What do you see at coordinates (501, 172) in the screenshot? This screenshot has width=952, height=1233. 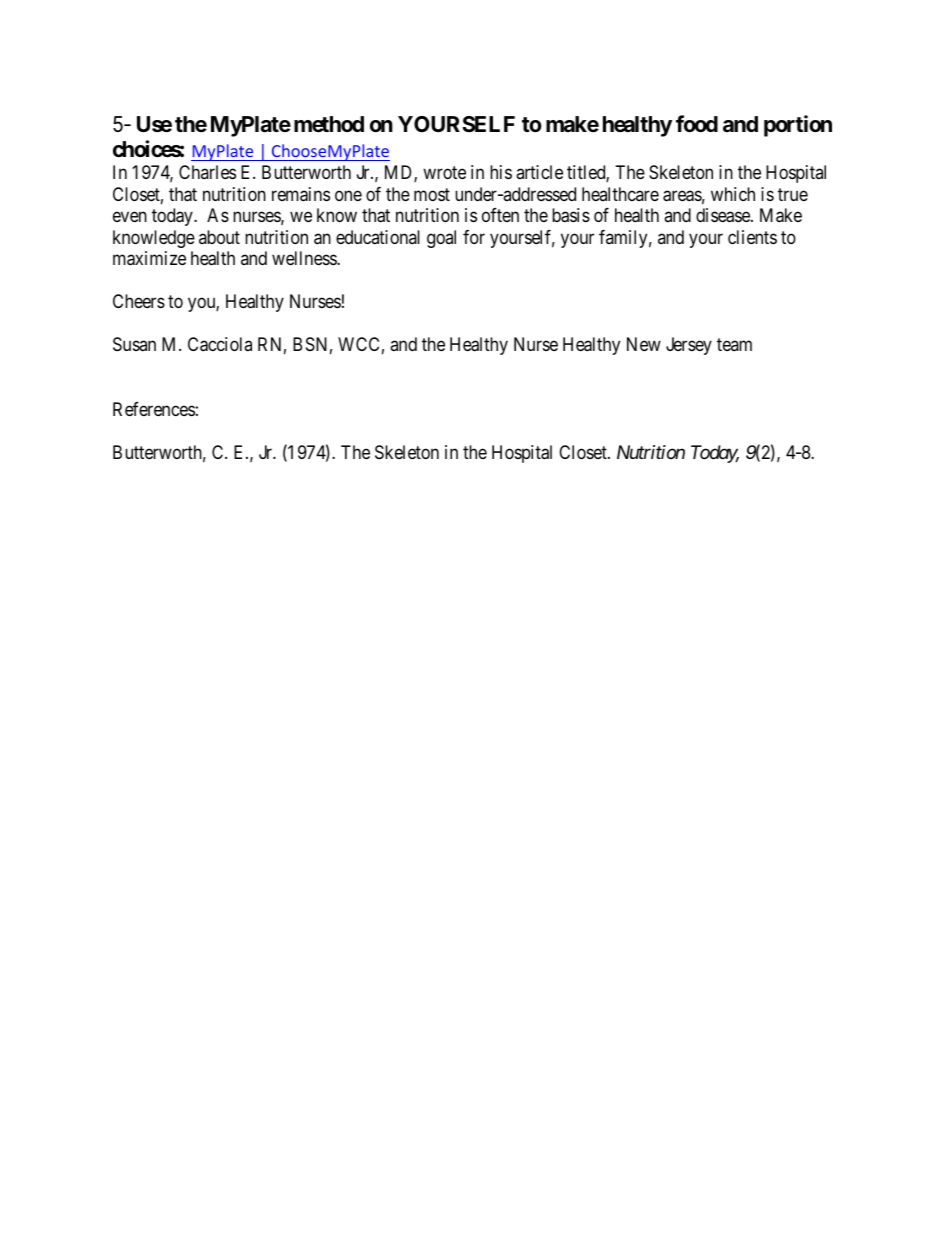 I see `his` at bounding box center [501, 172].
